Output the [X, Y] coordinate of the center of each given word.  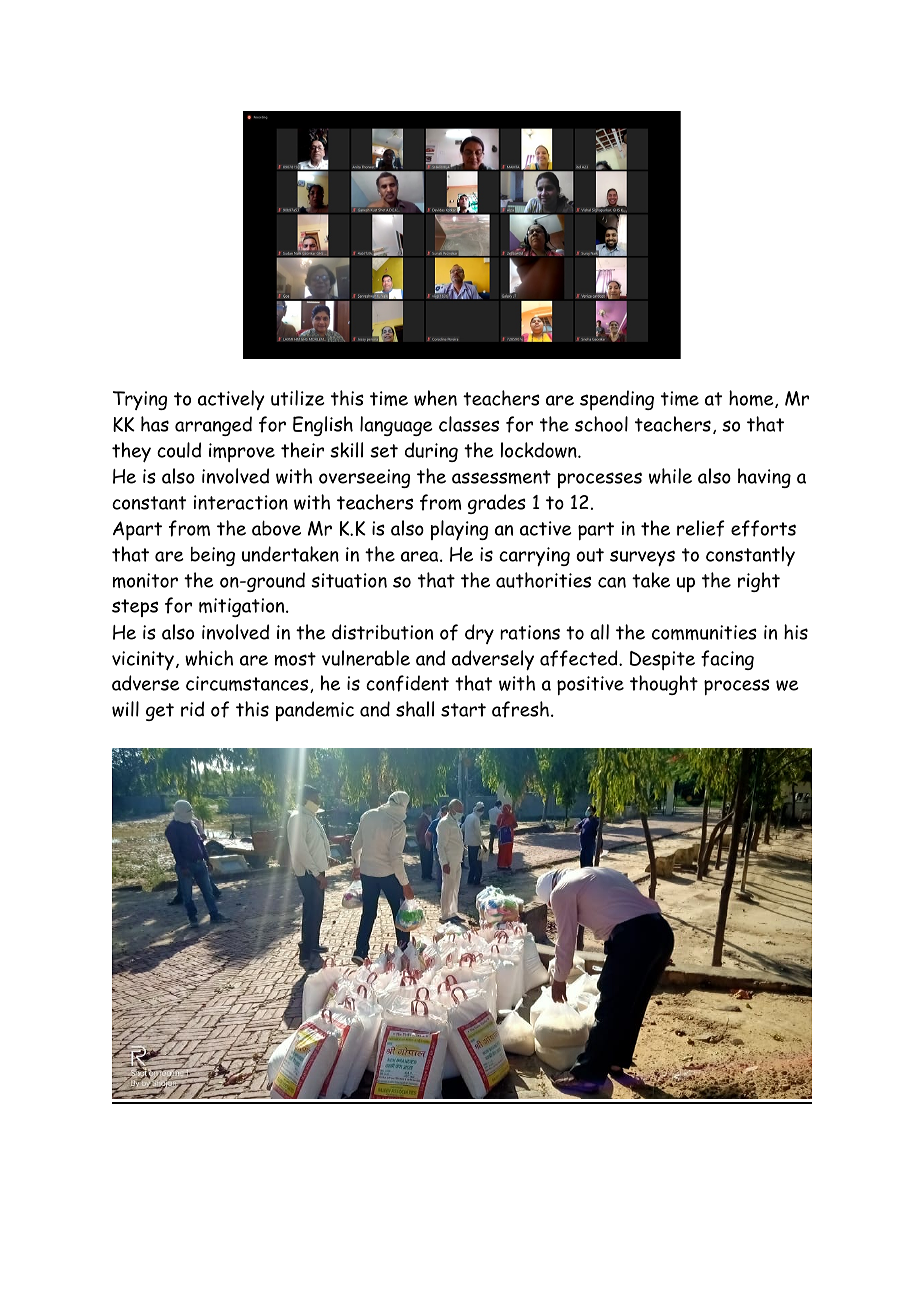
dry [479, 634]
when [435, 398]
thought [664, 685]
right [759, 582]
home [752, 399]
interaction [241, 502]
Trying [140, 400]
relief [701, 528]
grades [497, 504]
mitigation [243, 607]
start [463, 710]
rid [192, 709]
